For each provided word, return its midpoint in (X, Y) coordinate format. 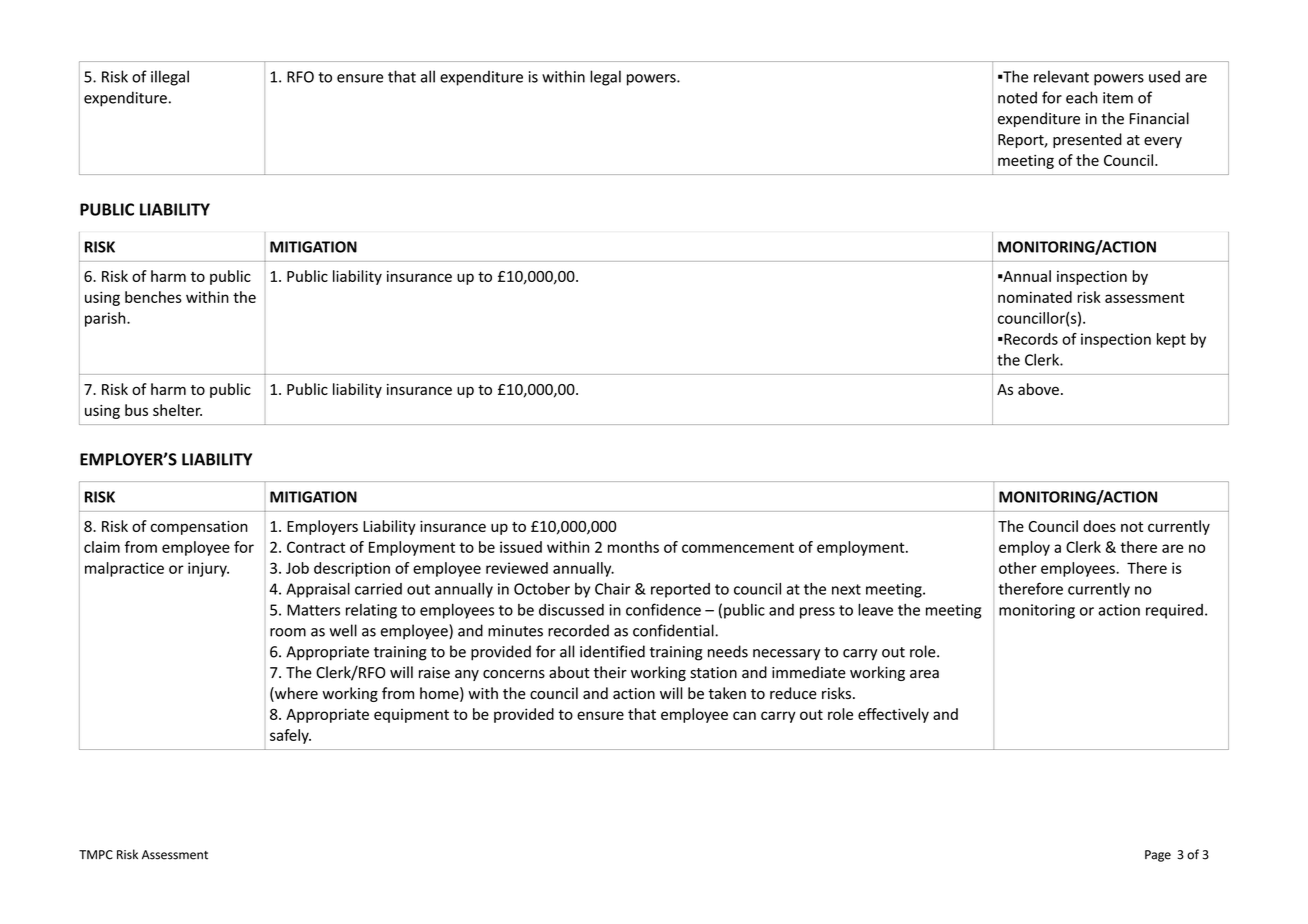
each (1082, 97)
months (633, 547)
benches (153, 297)
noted (1017, 97)
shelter (177, 410)
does (1099, 526)
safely (290, 736)
